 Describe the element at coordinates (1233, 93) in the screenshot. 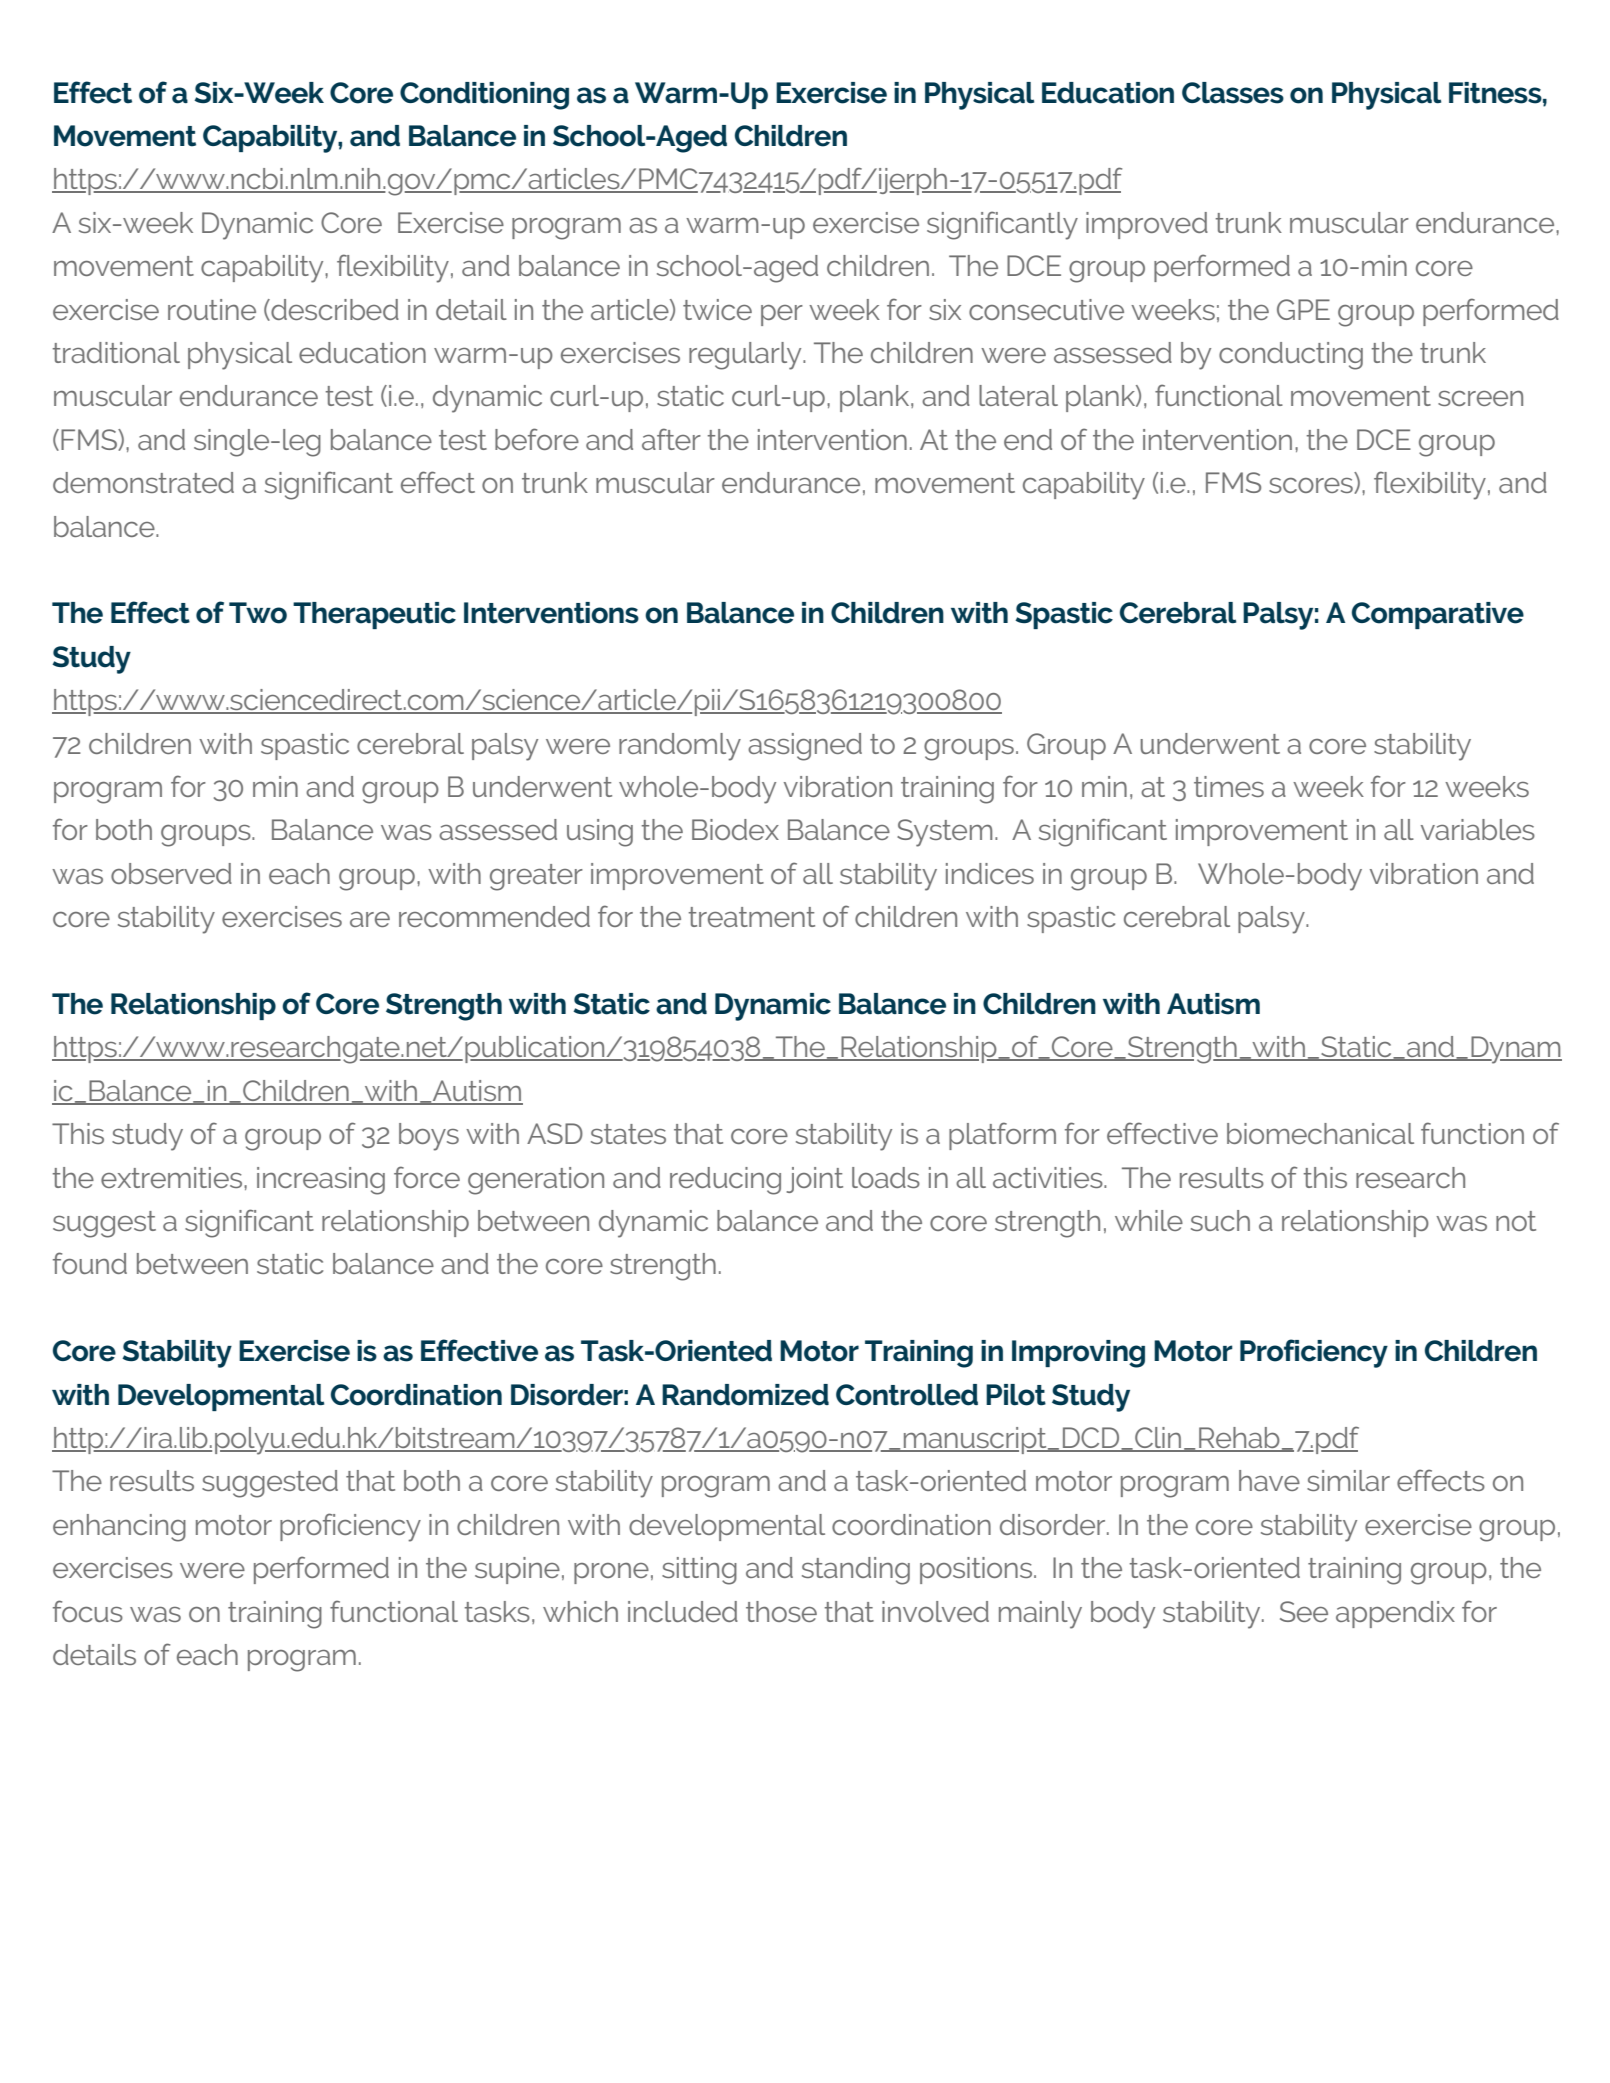

I see `Classes` at that location.
